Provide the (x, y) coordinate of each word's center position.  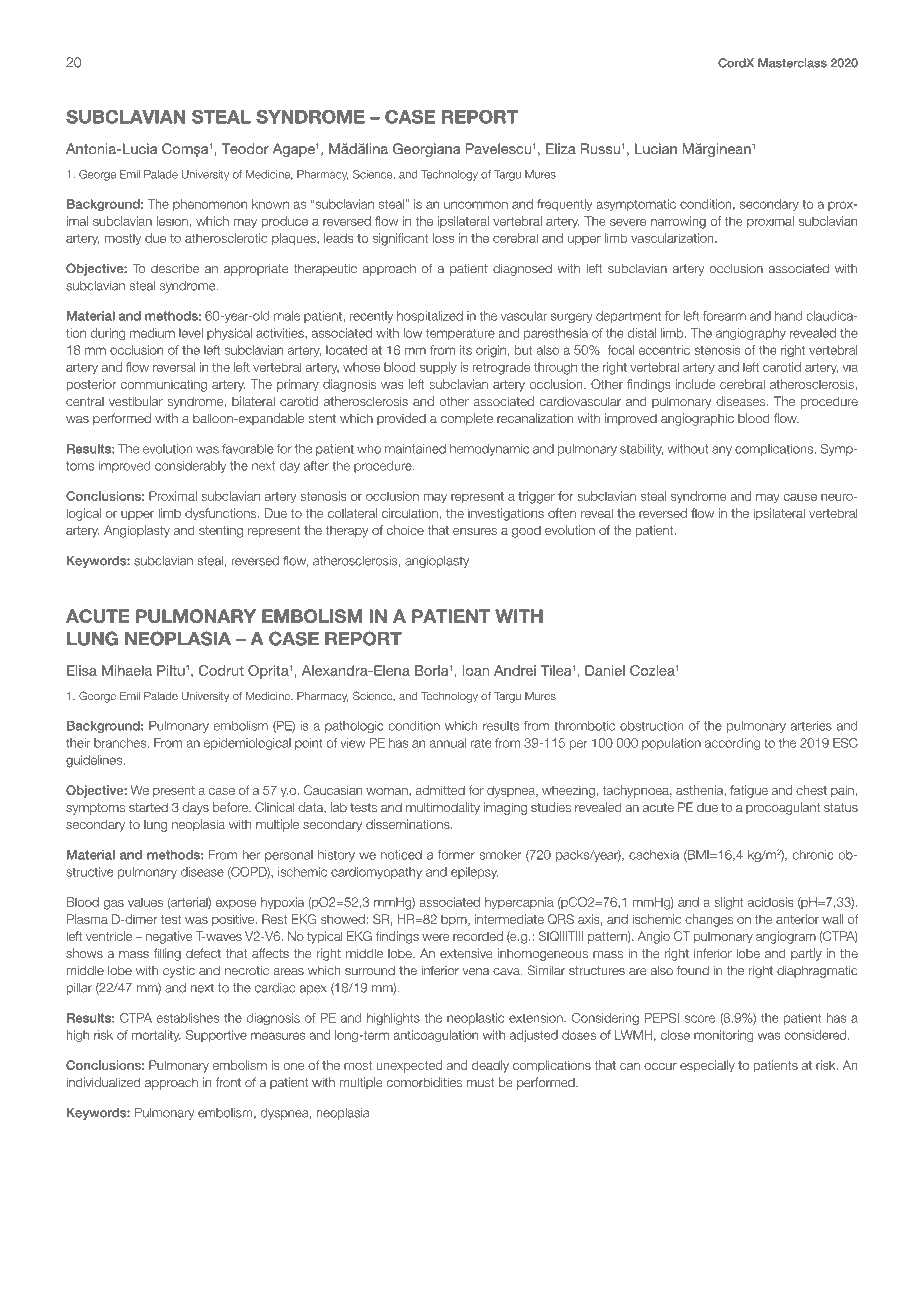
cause (800, 497)
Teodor (245, 148)
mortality (156, 1036)
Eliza (561, 148)
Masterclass (792, 63)
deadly (490, 1066)
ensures (475, 531)
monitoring (723, 1036)
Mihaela (127, 670)
